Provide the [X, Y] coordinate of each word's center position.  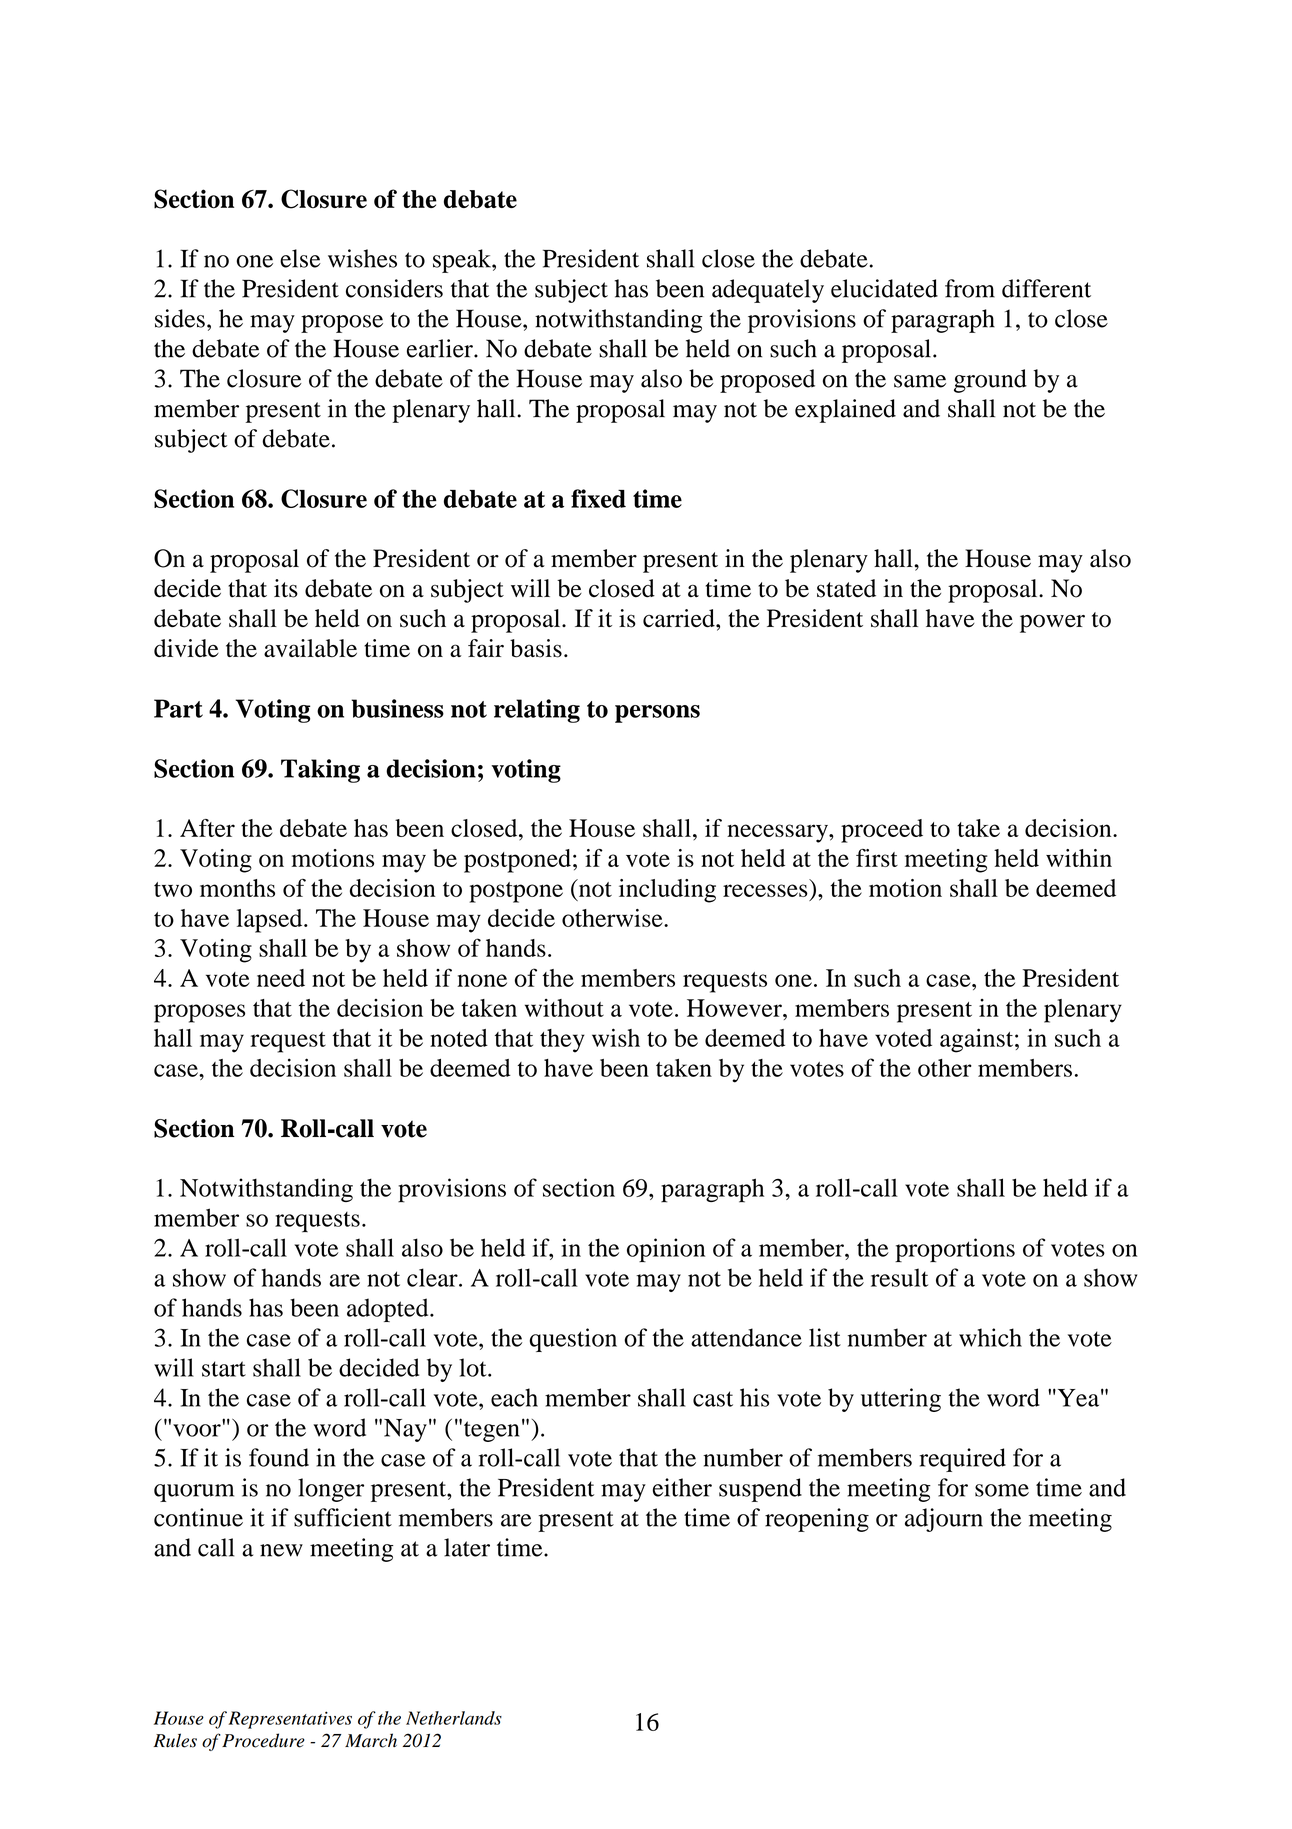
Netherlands [454, 1718]
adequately [768, 291]
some [1002, 1490]
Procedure [263, 1740]
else [300, 258]
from [970, 288]
